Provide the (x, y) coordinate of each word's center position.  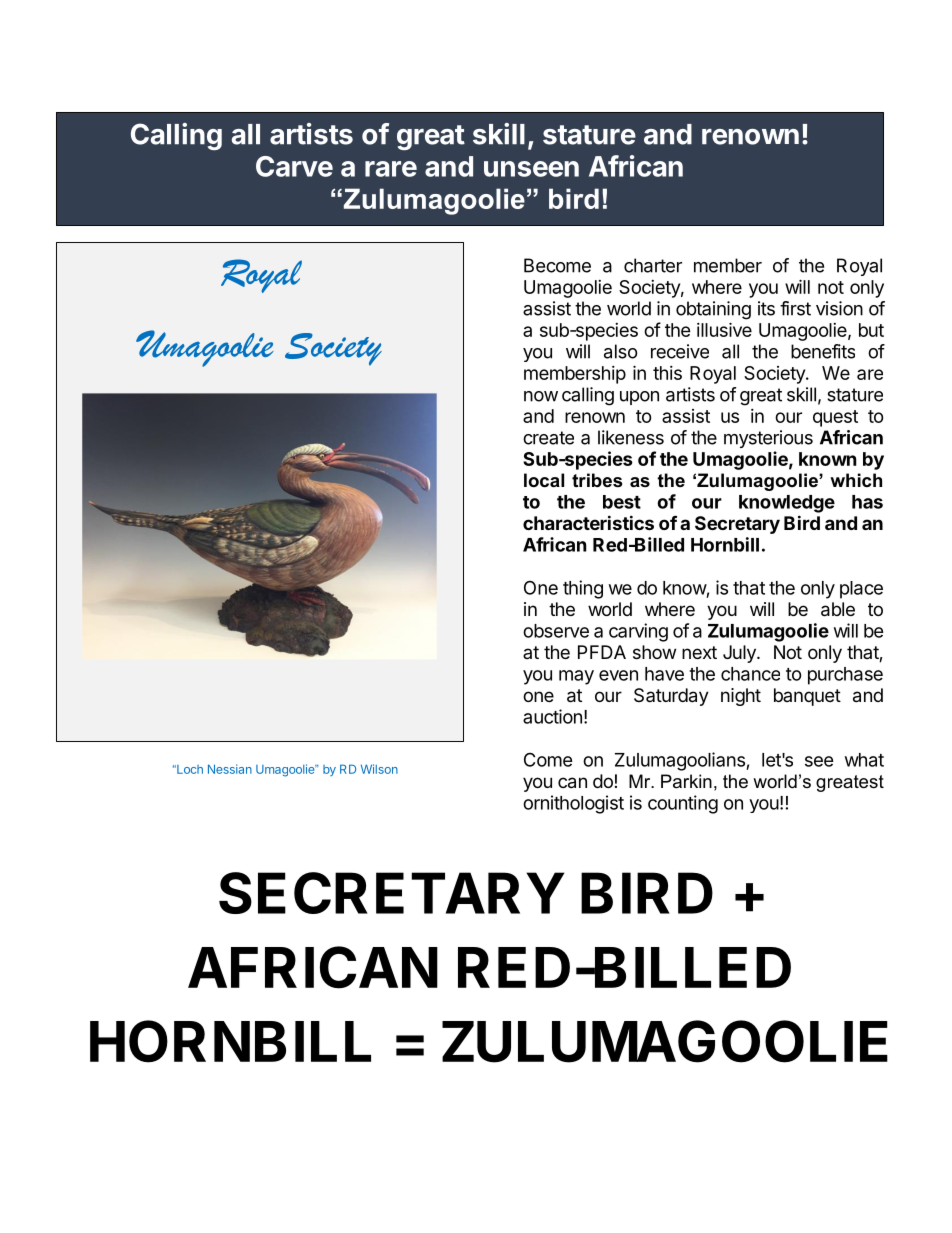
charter (653, 265)
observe (556, 631)
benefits (823, 351)
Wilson (379, 769)
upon (639, 398)
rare (391, 169)
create (548, 438)
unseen (531, 169)
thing (583, 589)
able (838, 609)
